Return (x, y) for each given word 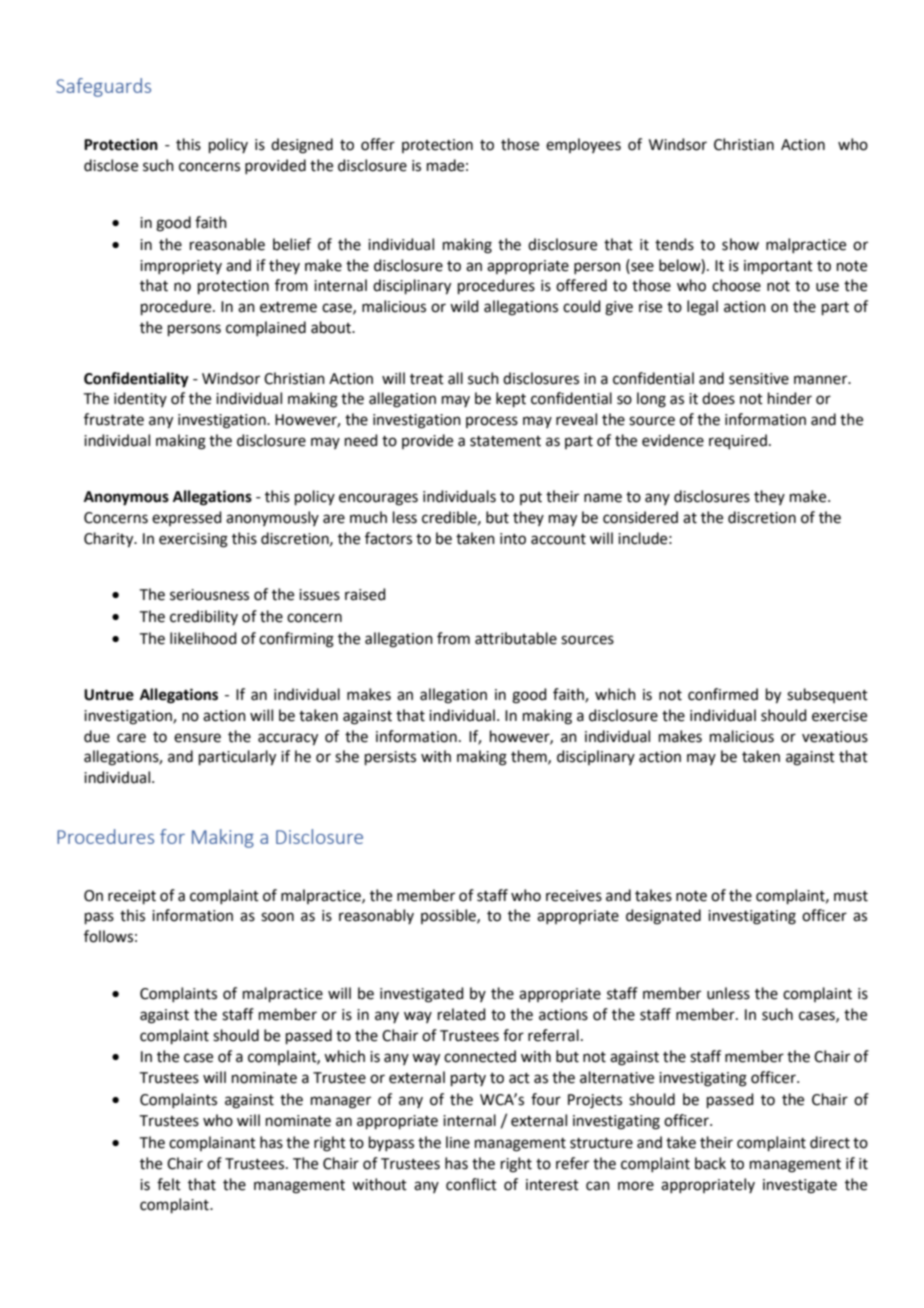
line (458, 1142)
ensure (197, 738)
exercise (839, 716)
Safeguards (103, 87)
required (738, 441)
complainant (212, 1143)
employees (583, 145)
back (710, 1163)
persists (390, 758)
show (740, 244)
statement (505, 441)
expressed (187, 518)
